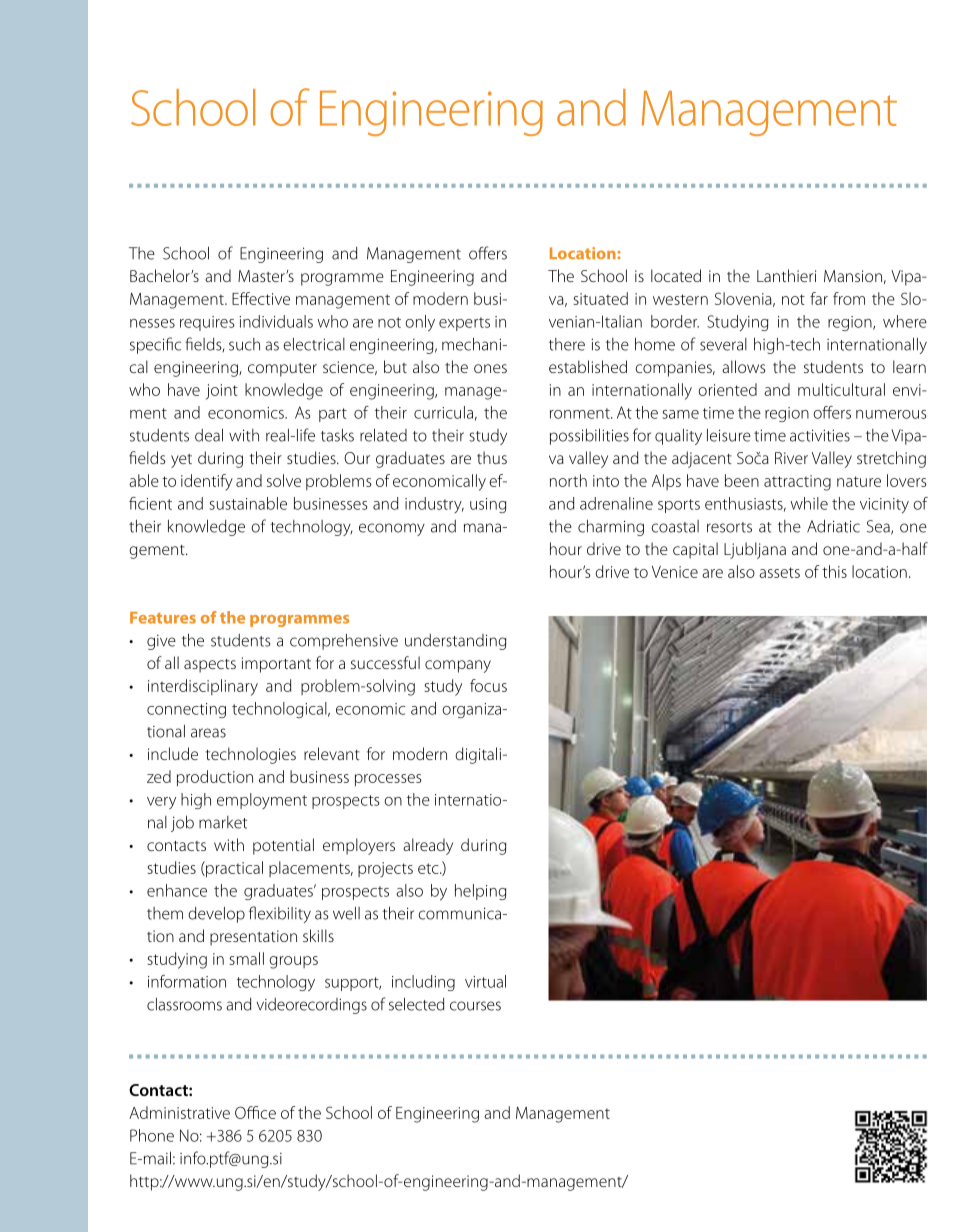  Describe the element at coordinates (488, 685) in the document. I see `focus` at that location.
